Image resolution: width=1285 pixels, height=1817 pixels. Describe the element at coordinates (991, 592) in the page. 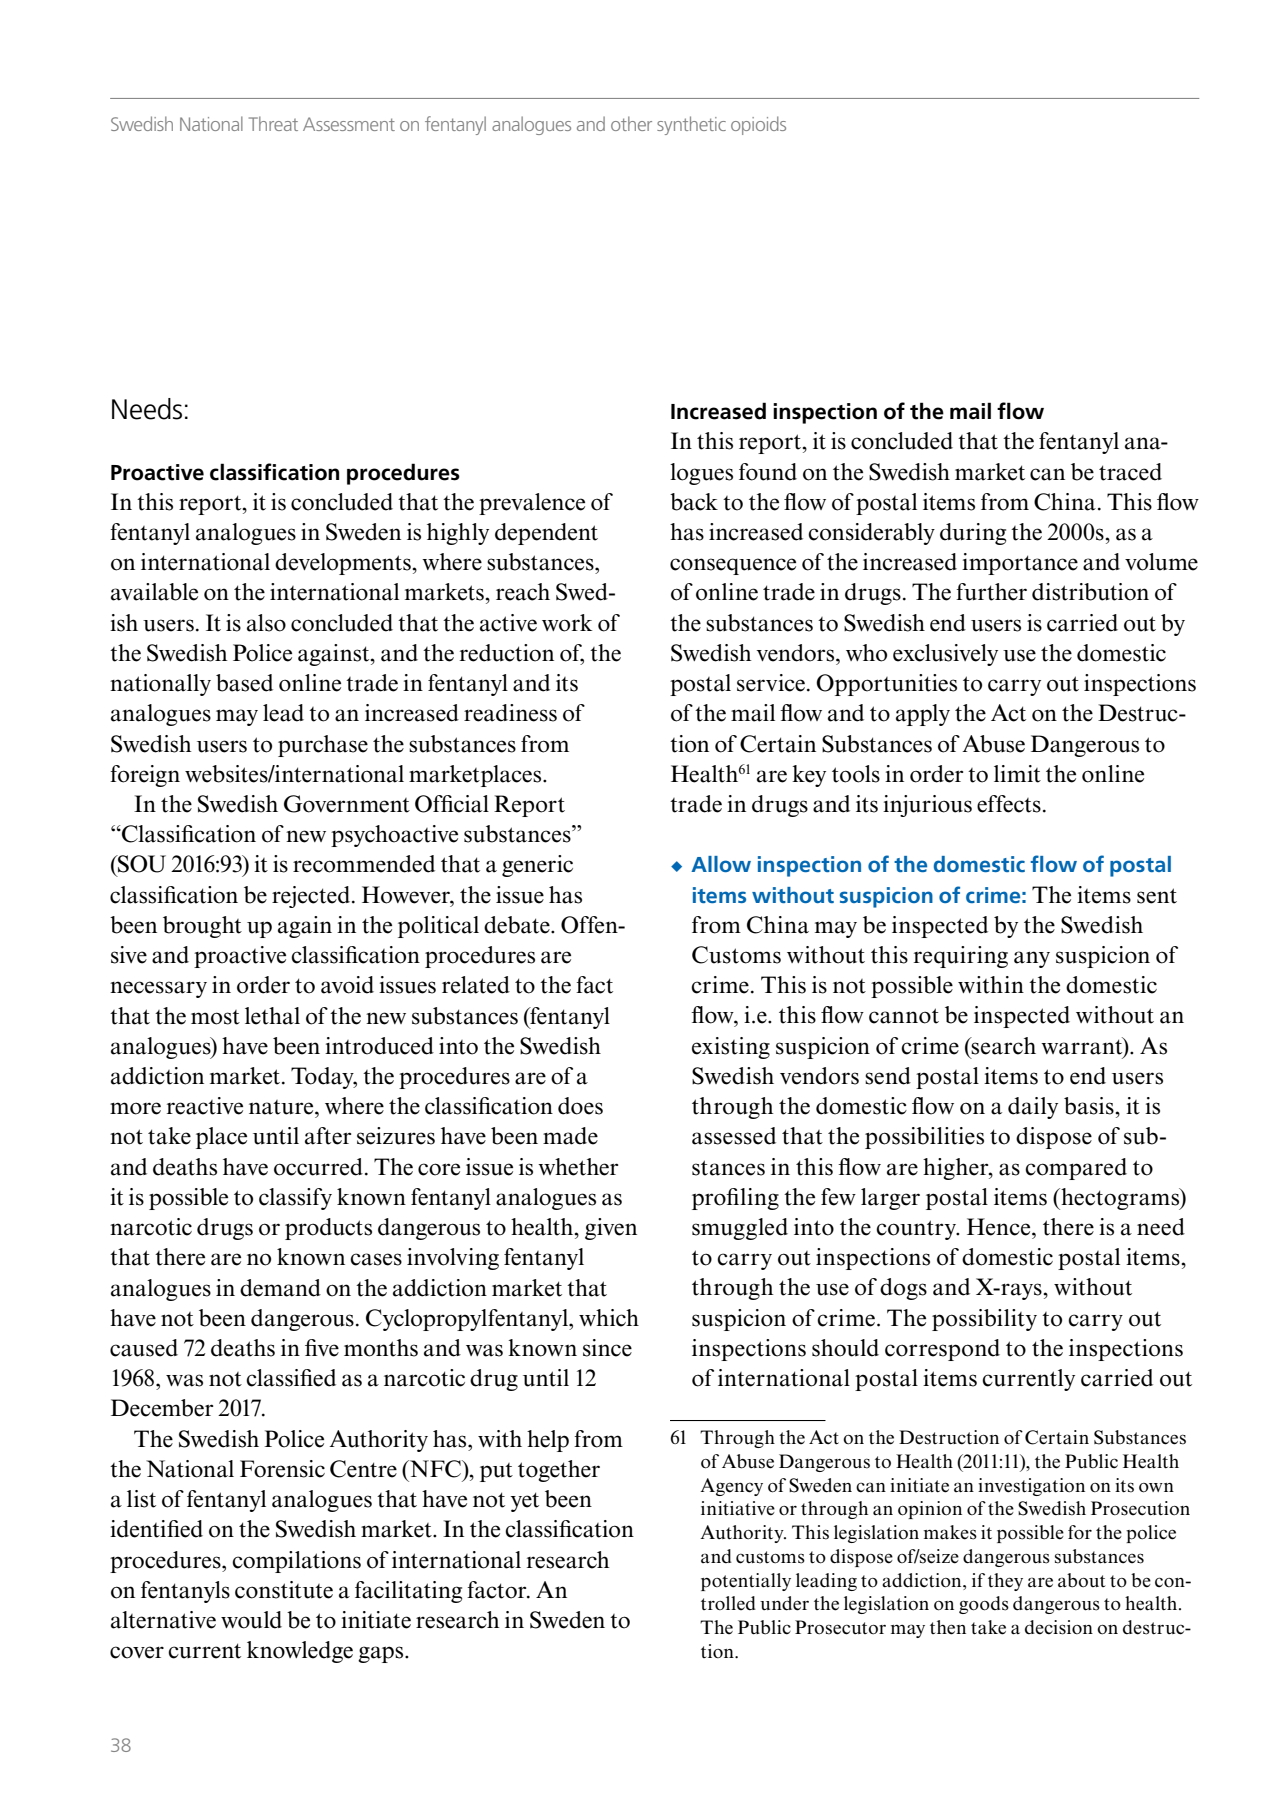

I see `further` at that location.
